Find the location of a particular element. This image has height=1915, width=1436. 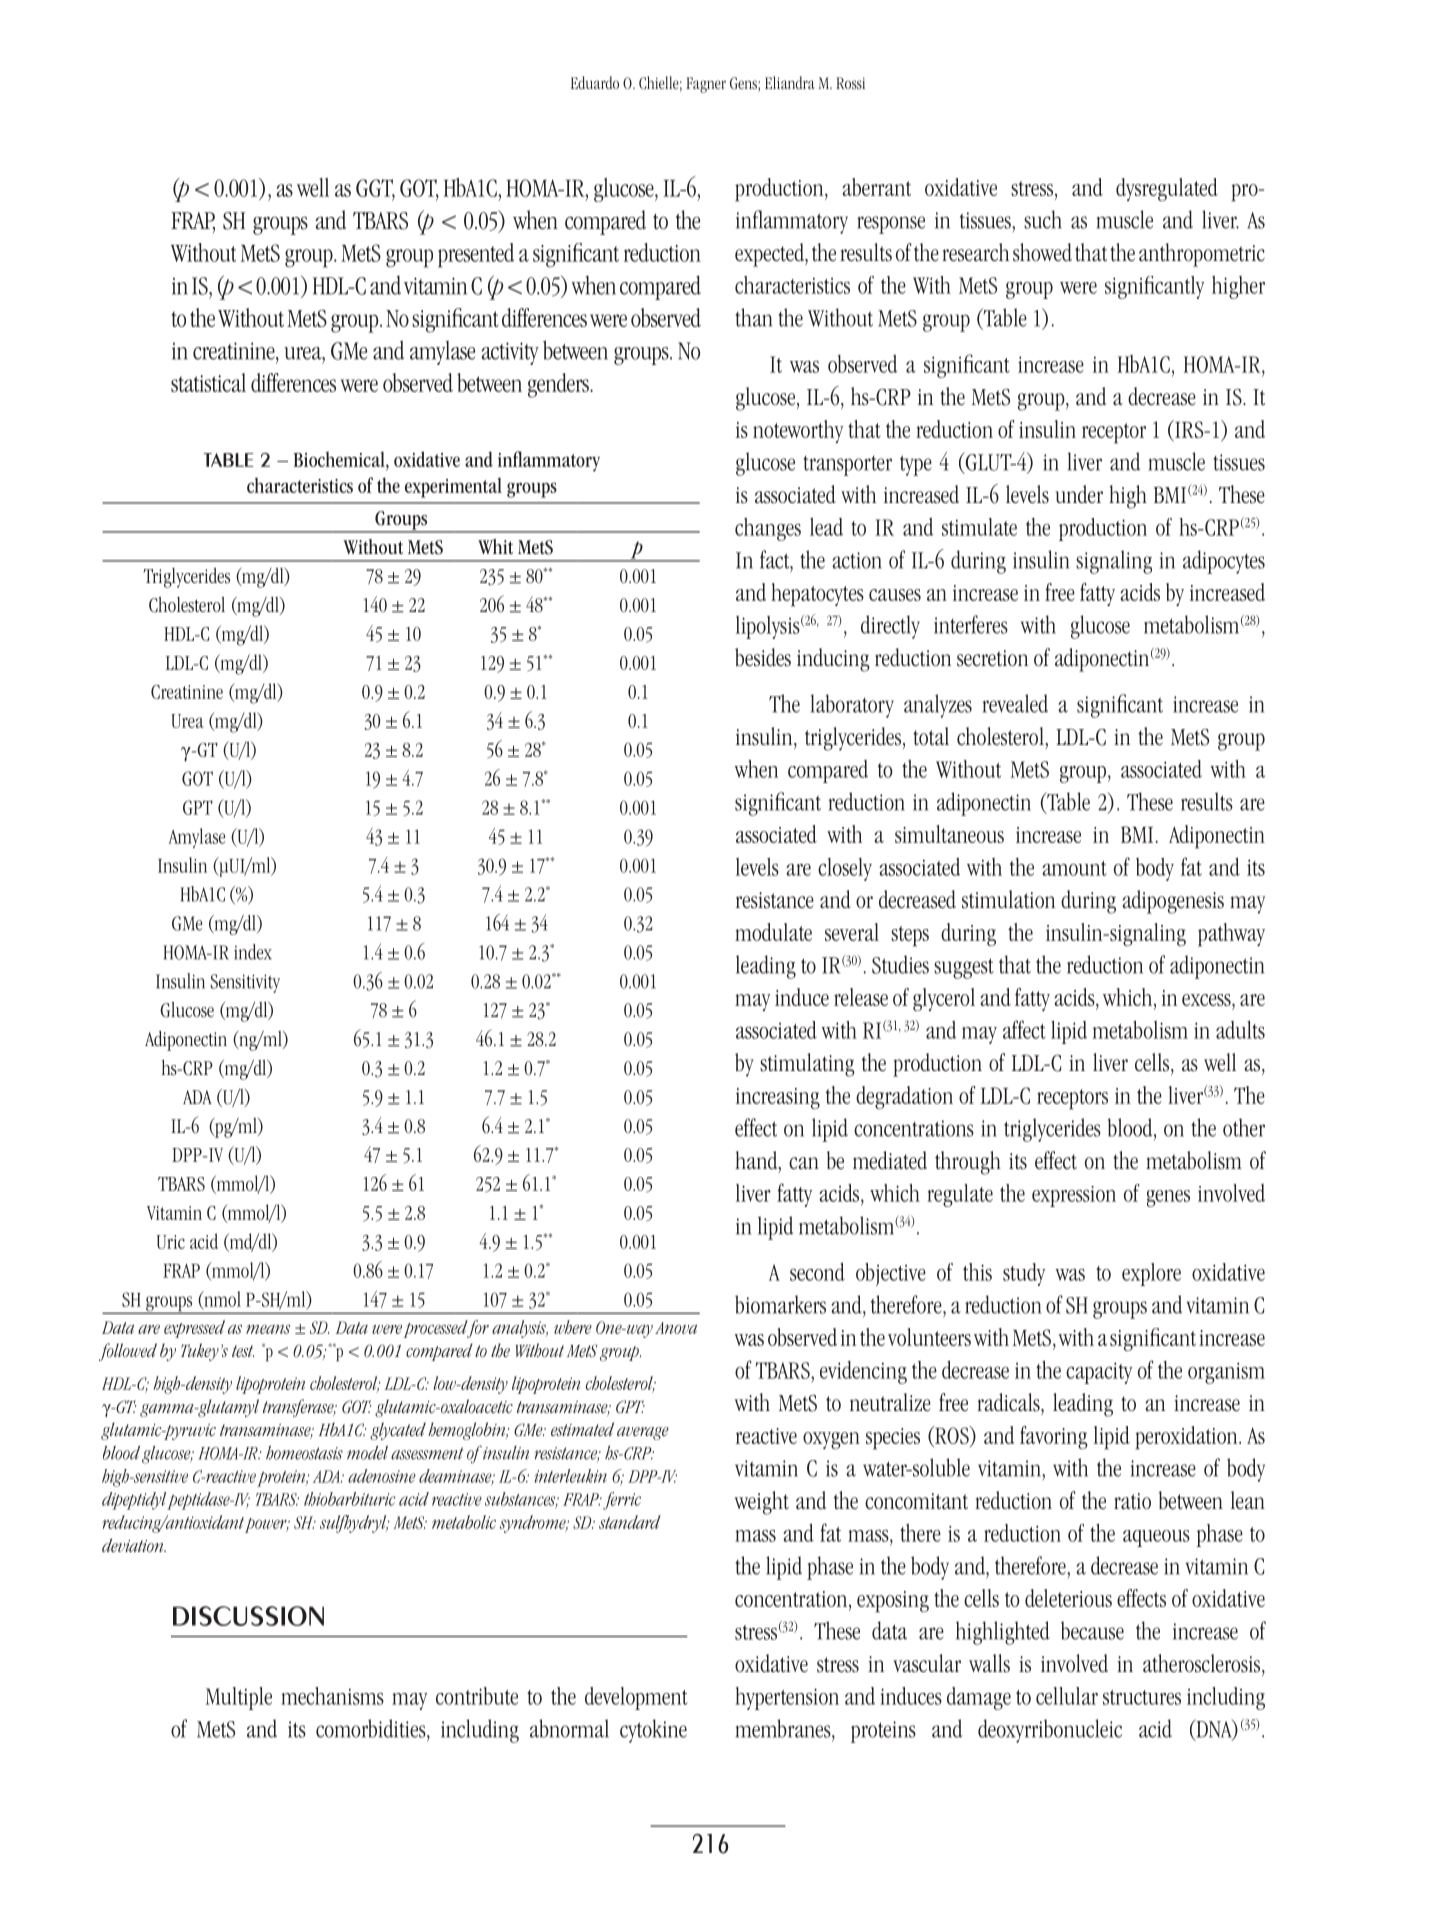

presented is located at coordinates (476, 255).
